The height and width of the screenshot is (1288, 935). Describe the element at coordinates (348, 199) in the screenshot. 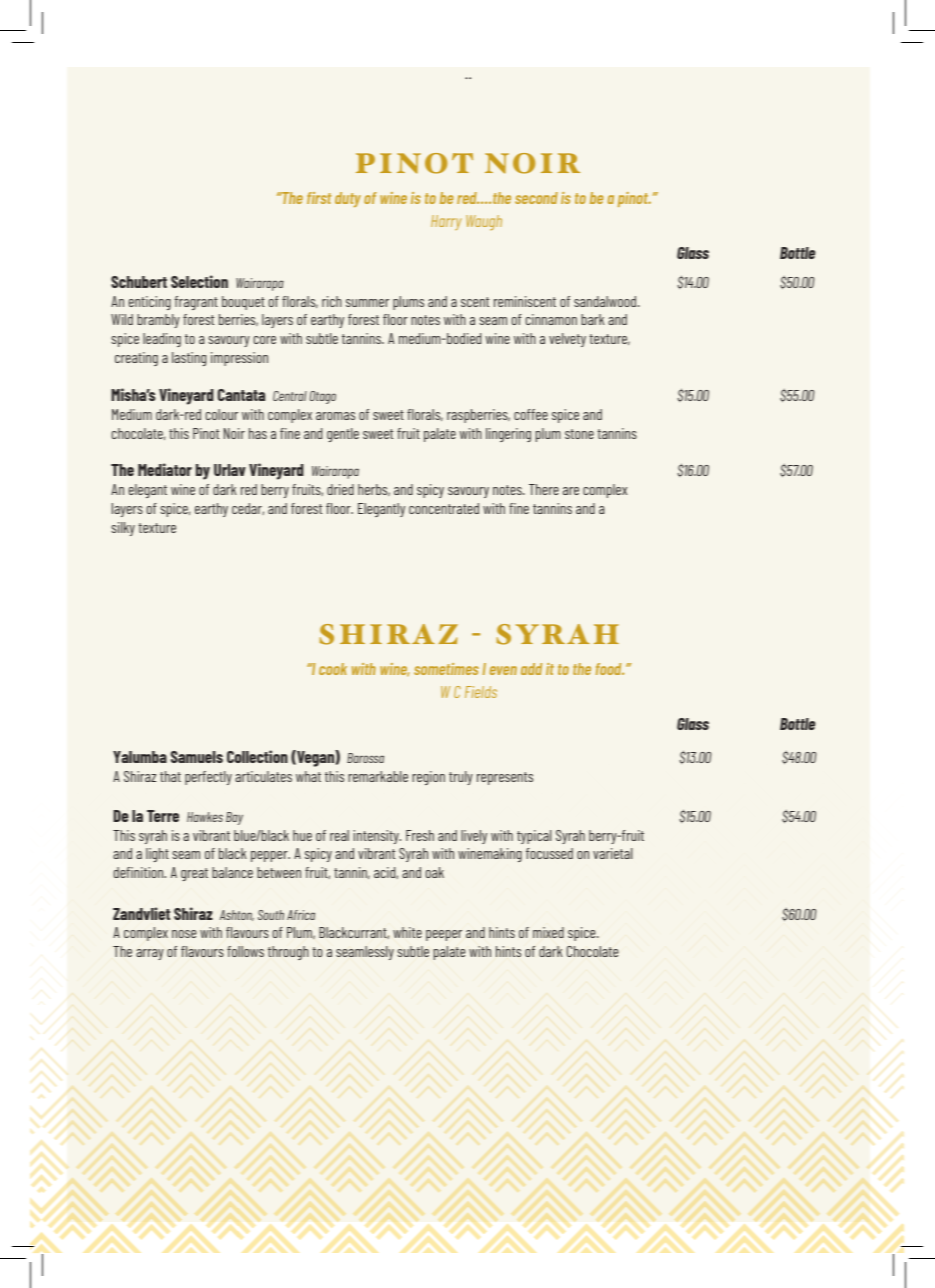

I see `duty` at that location.
